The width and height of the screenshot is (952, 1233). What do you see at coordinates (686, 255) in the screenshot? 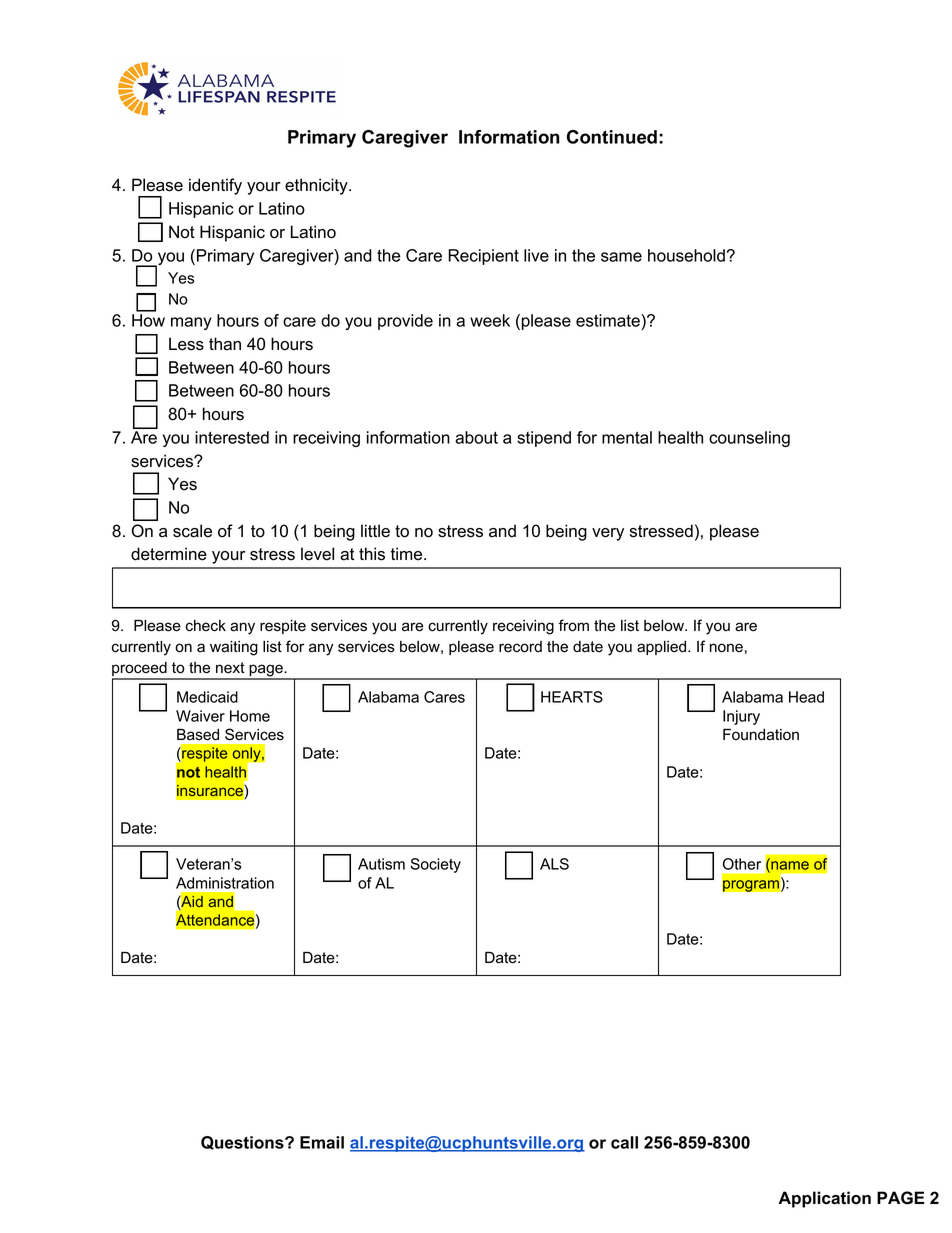
I see `household` at bounding box center [686, 255].
